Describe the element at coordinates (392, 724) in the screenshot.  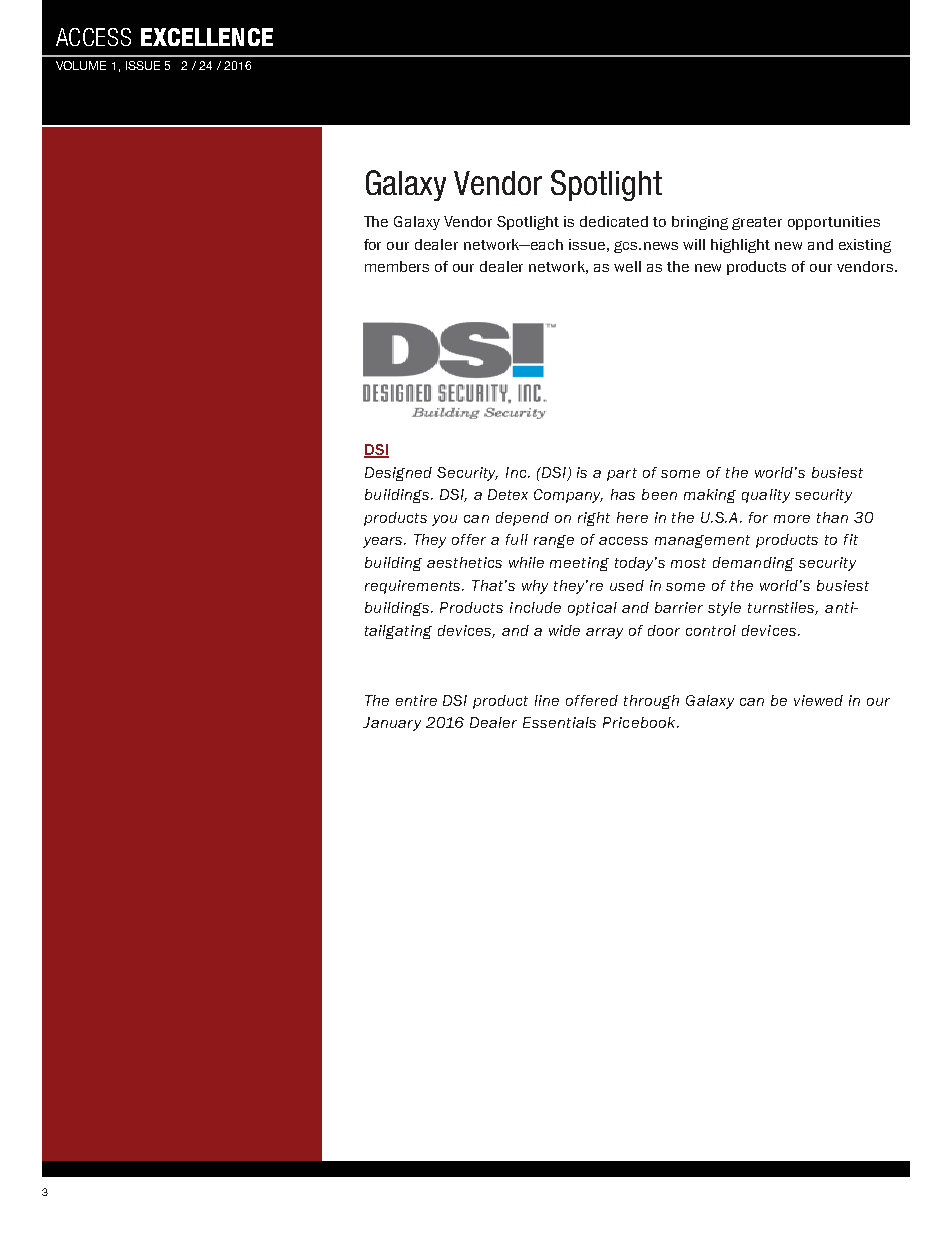
I see `January` at that location.
